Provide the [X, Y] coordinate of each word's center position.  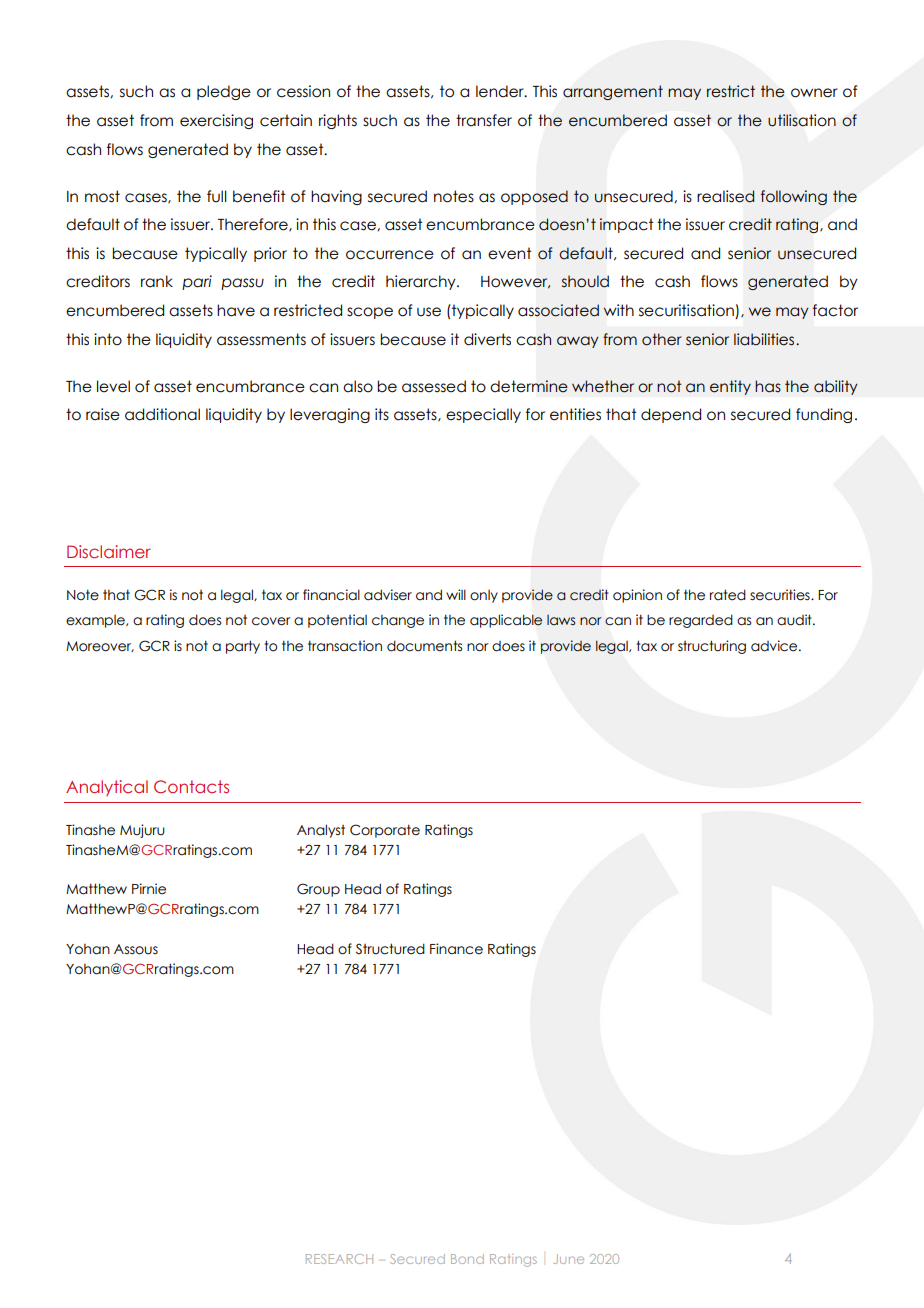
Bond [467, 1259]
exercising [216, 121]
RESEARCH [339, 1259]
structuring [712, 647]
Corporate [385, 831]
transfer [484, 120]
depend [671, 415]
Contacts [191, 787]
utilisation [802, 120]
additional [162, 414]
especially [483, 415]
